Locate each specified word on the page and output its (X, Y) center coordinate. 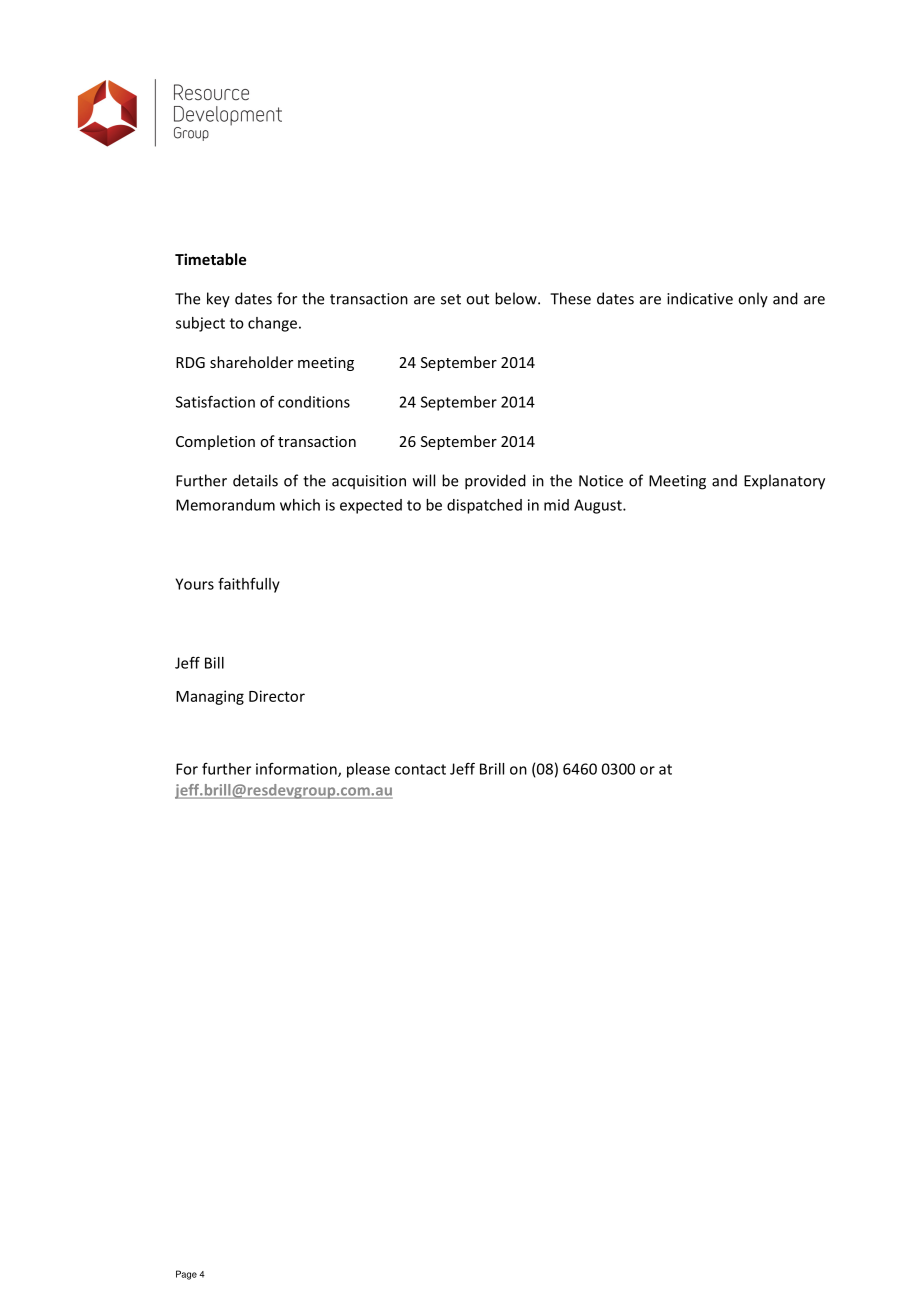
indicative (700, 298)
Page (186, 1275)
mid (556, 505)
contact (420, 769)
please (368, 770)
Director (277, 696)
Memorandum (225, 505)
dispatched (484, 506)
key (218, 300)
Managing (210, 697)
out (477, 299)
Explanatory (784, 482)
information (297, 770)
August (599, 506)
